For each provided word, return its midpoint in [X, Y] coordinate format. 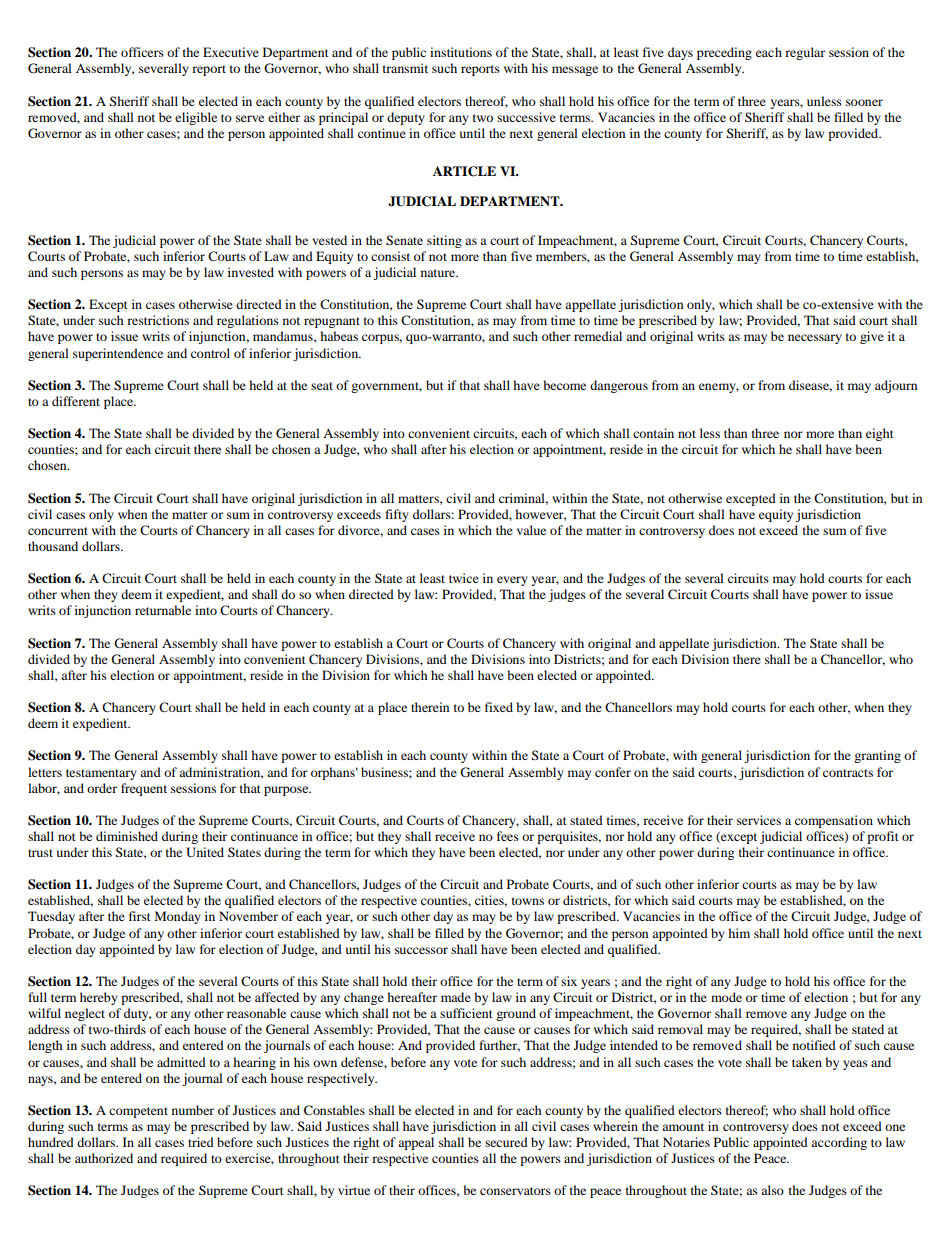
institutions [461, 52]
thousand [53, 546]
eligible [196, 118]
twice [464, 578]
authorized [104, 1158]
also [772, 1190]
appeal [416, 1143]
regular [805, 53]
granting [877, 756]
